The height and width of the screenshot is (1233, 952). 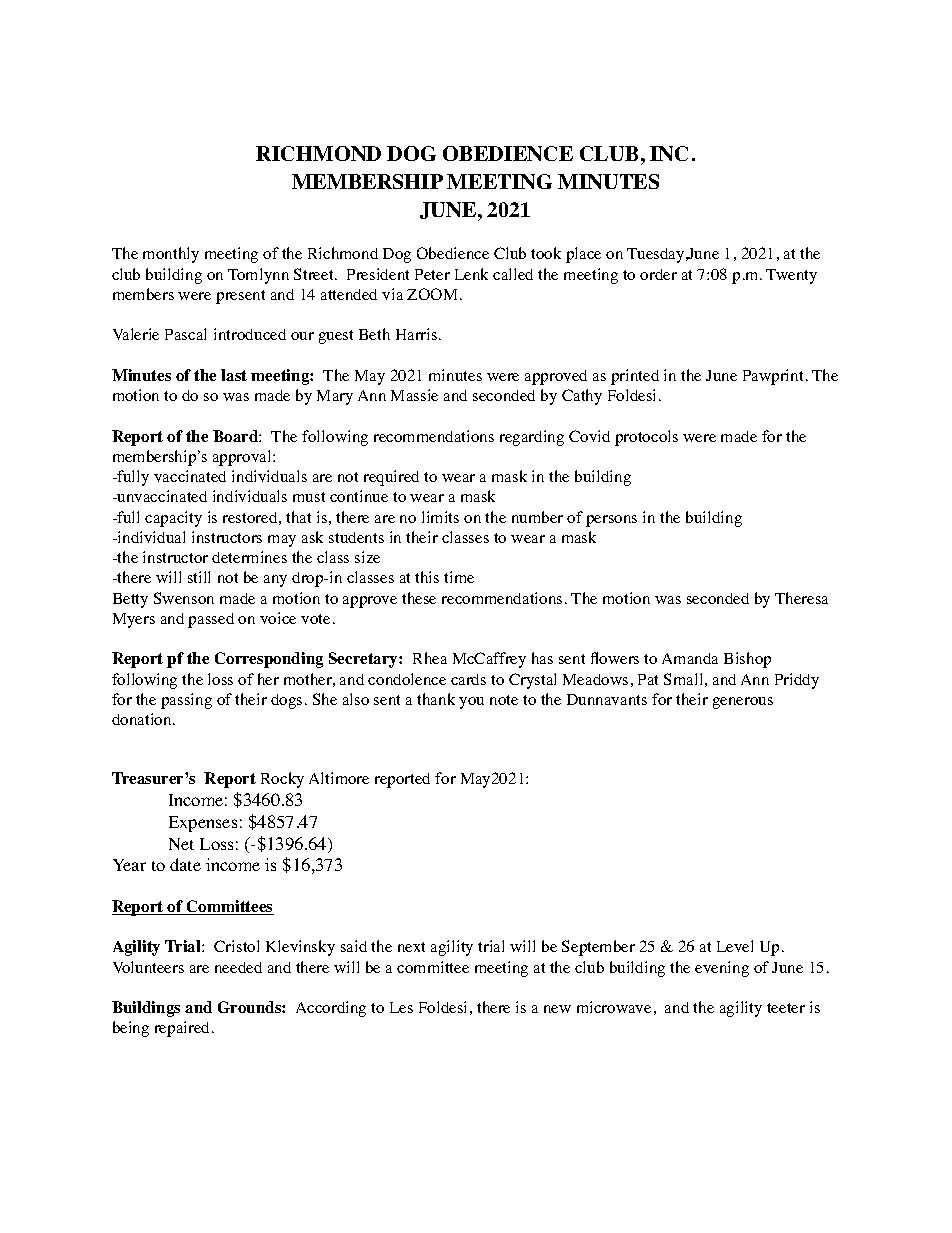 What do you see at coordinates (432, 274) in the screenshot?
I see `Peter` at bounding box center [432, 274].
